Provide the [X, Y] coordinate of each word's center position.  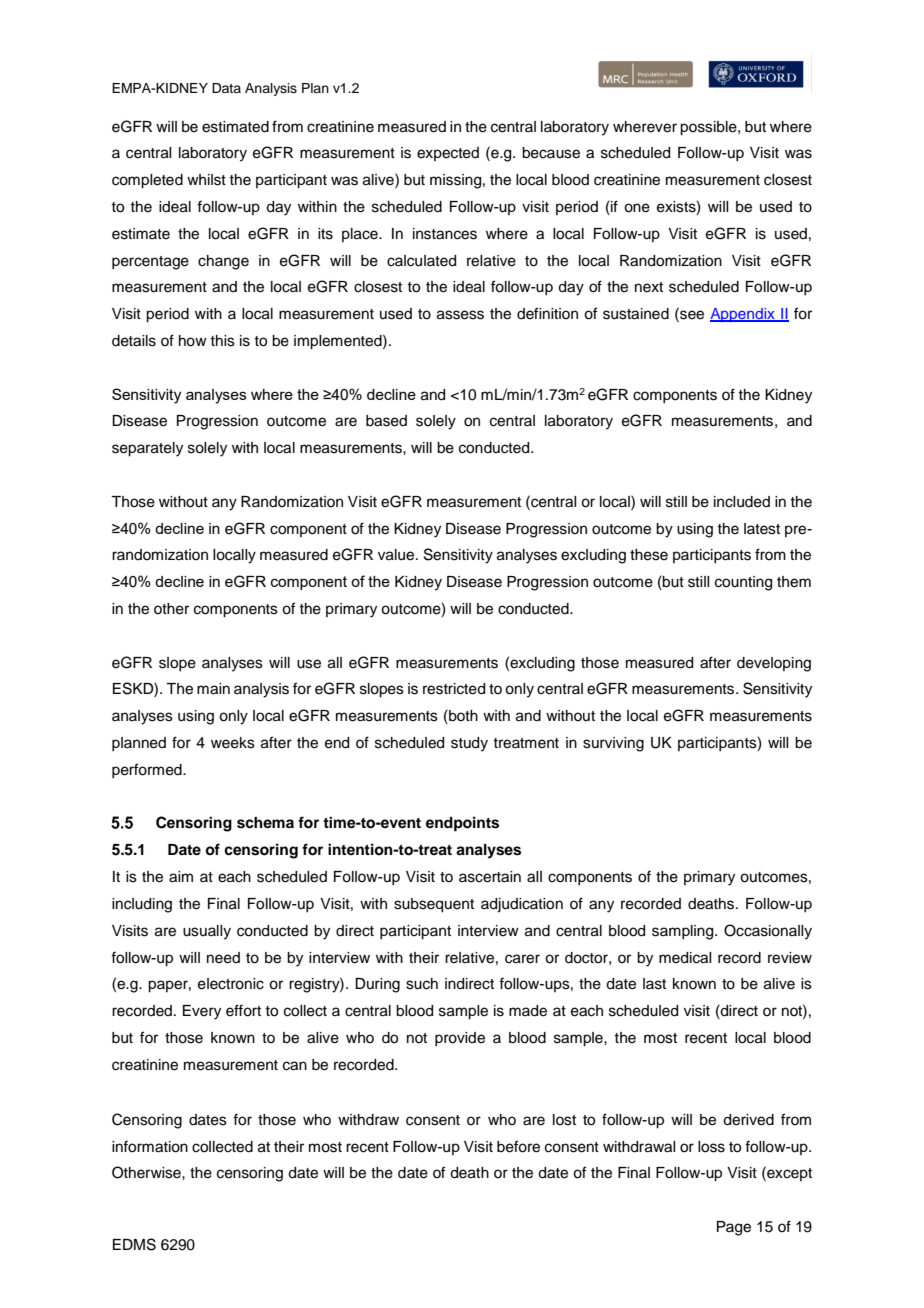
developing [774, 664]
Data [226, 88]
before [518, 1146]
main [213, 689]
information [150, 1146]
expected [448, 154]
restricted [454, 689]
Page [734, 1228]
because [551, 153]
